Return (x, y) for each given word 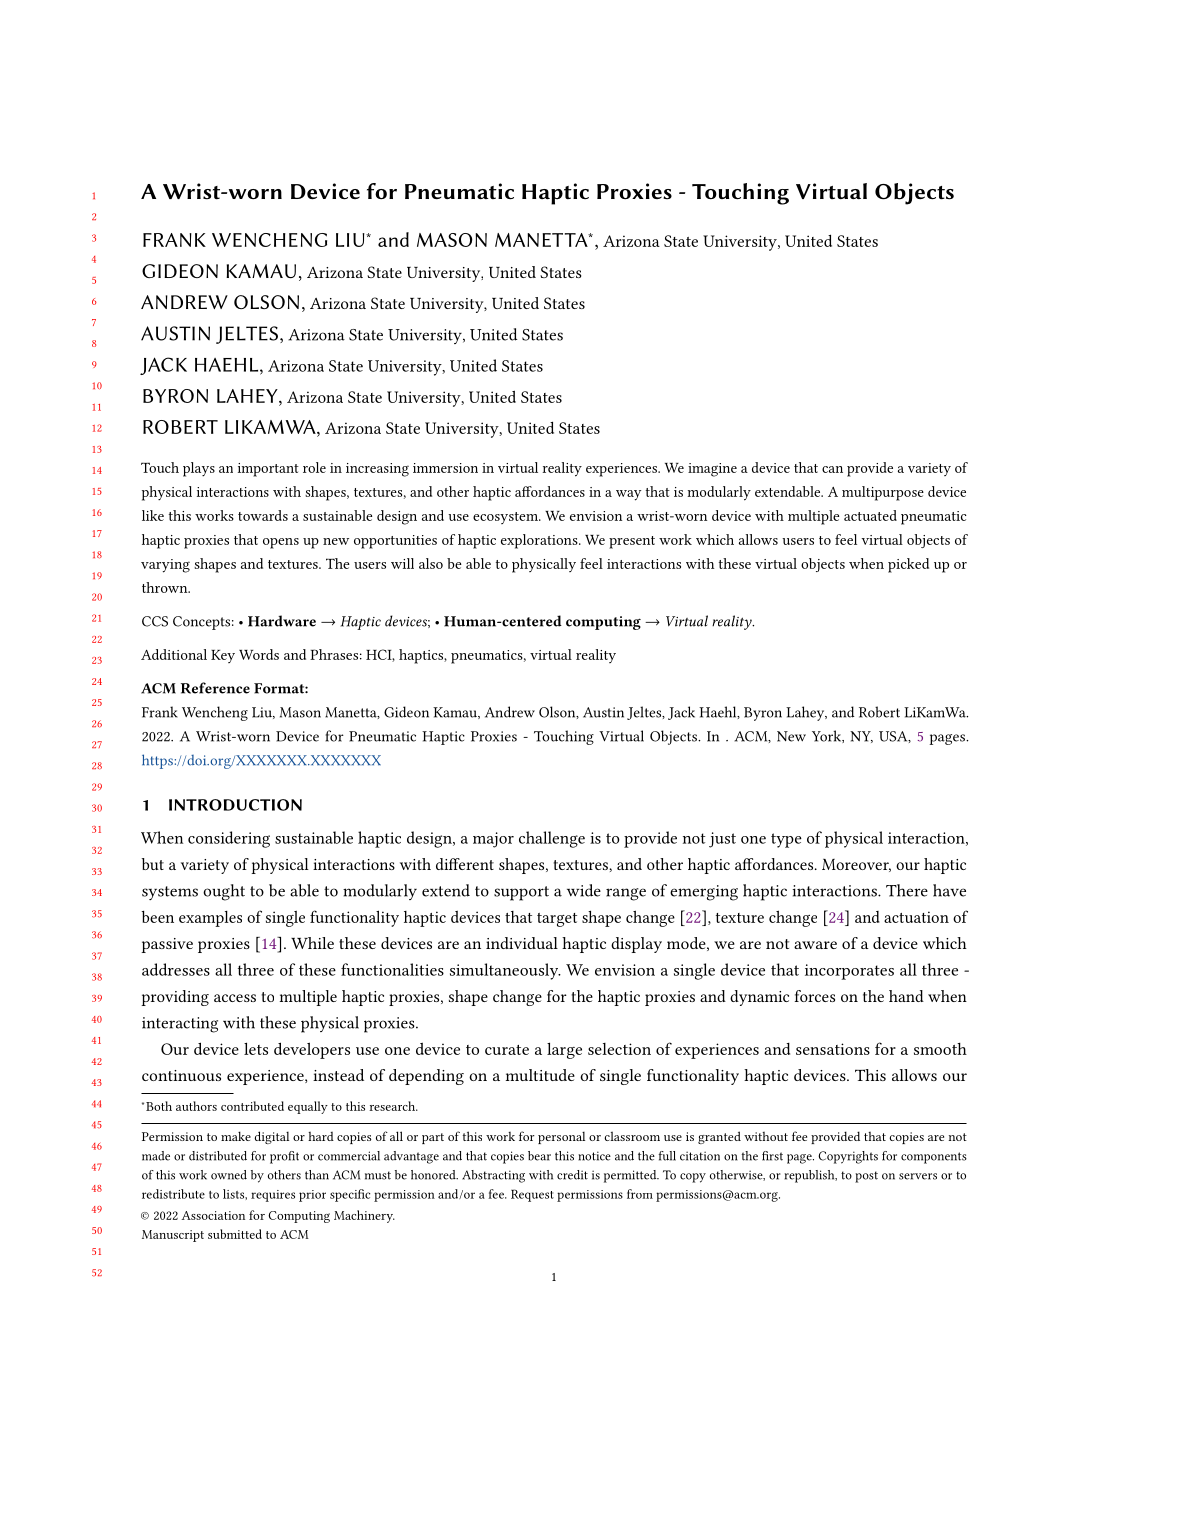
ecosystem (506, 518)
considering (229, 839)
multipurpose (883, 493)
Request (532, 1195)
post (866, 1177)
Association (213, 1215)
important (268, 470)
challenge (552, 839)
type (786, 840)
